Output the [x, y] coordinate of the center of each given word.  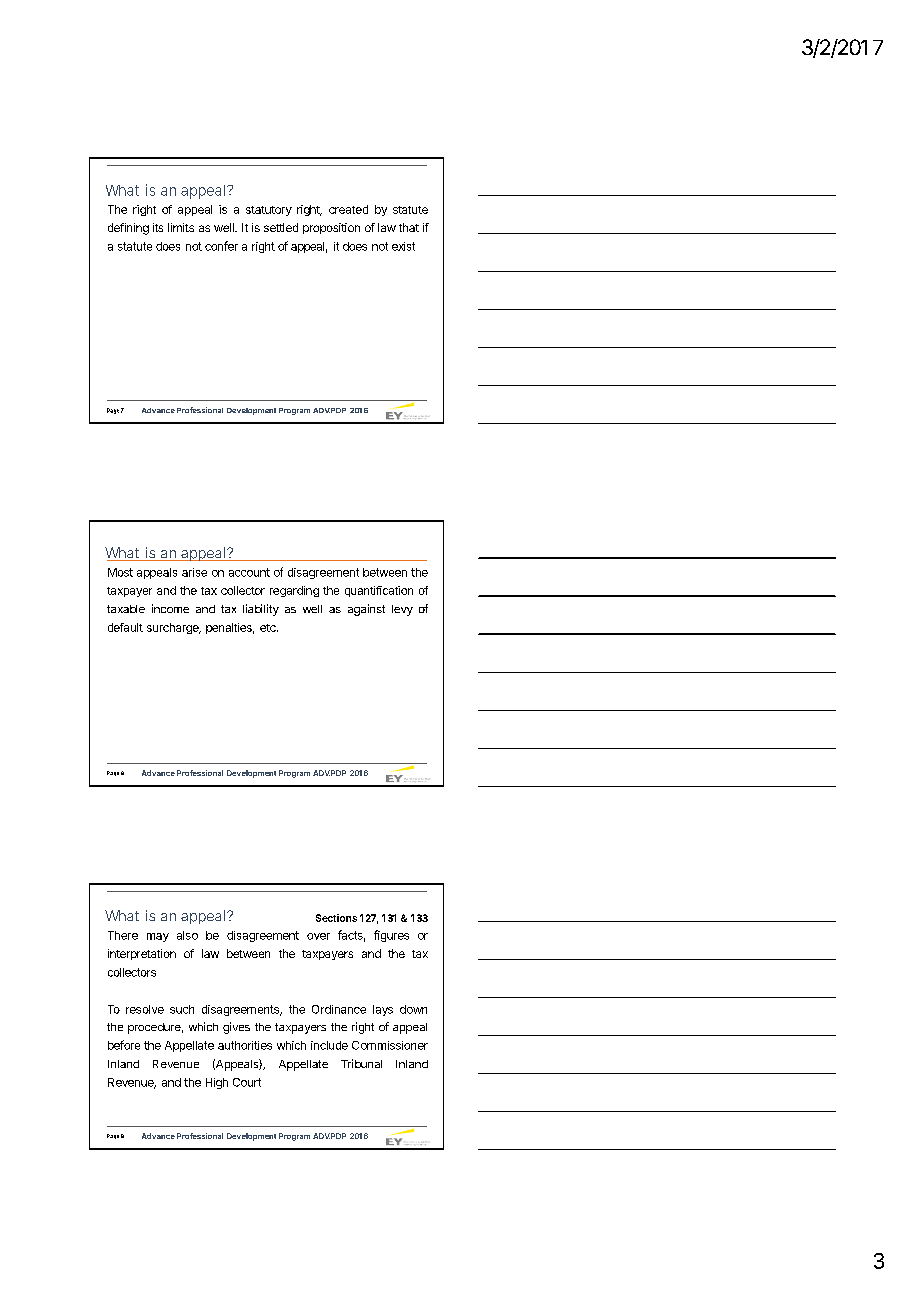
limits [181, 227]
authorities [245, 1045]
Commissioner [390, 1045]
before [124, 1045]
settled [281, 227]
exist [403, 246]
